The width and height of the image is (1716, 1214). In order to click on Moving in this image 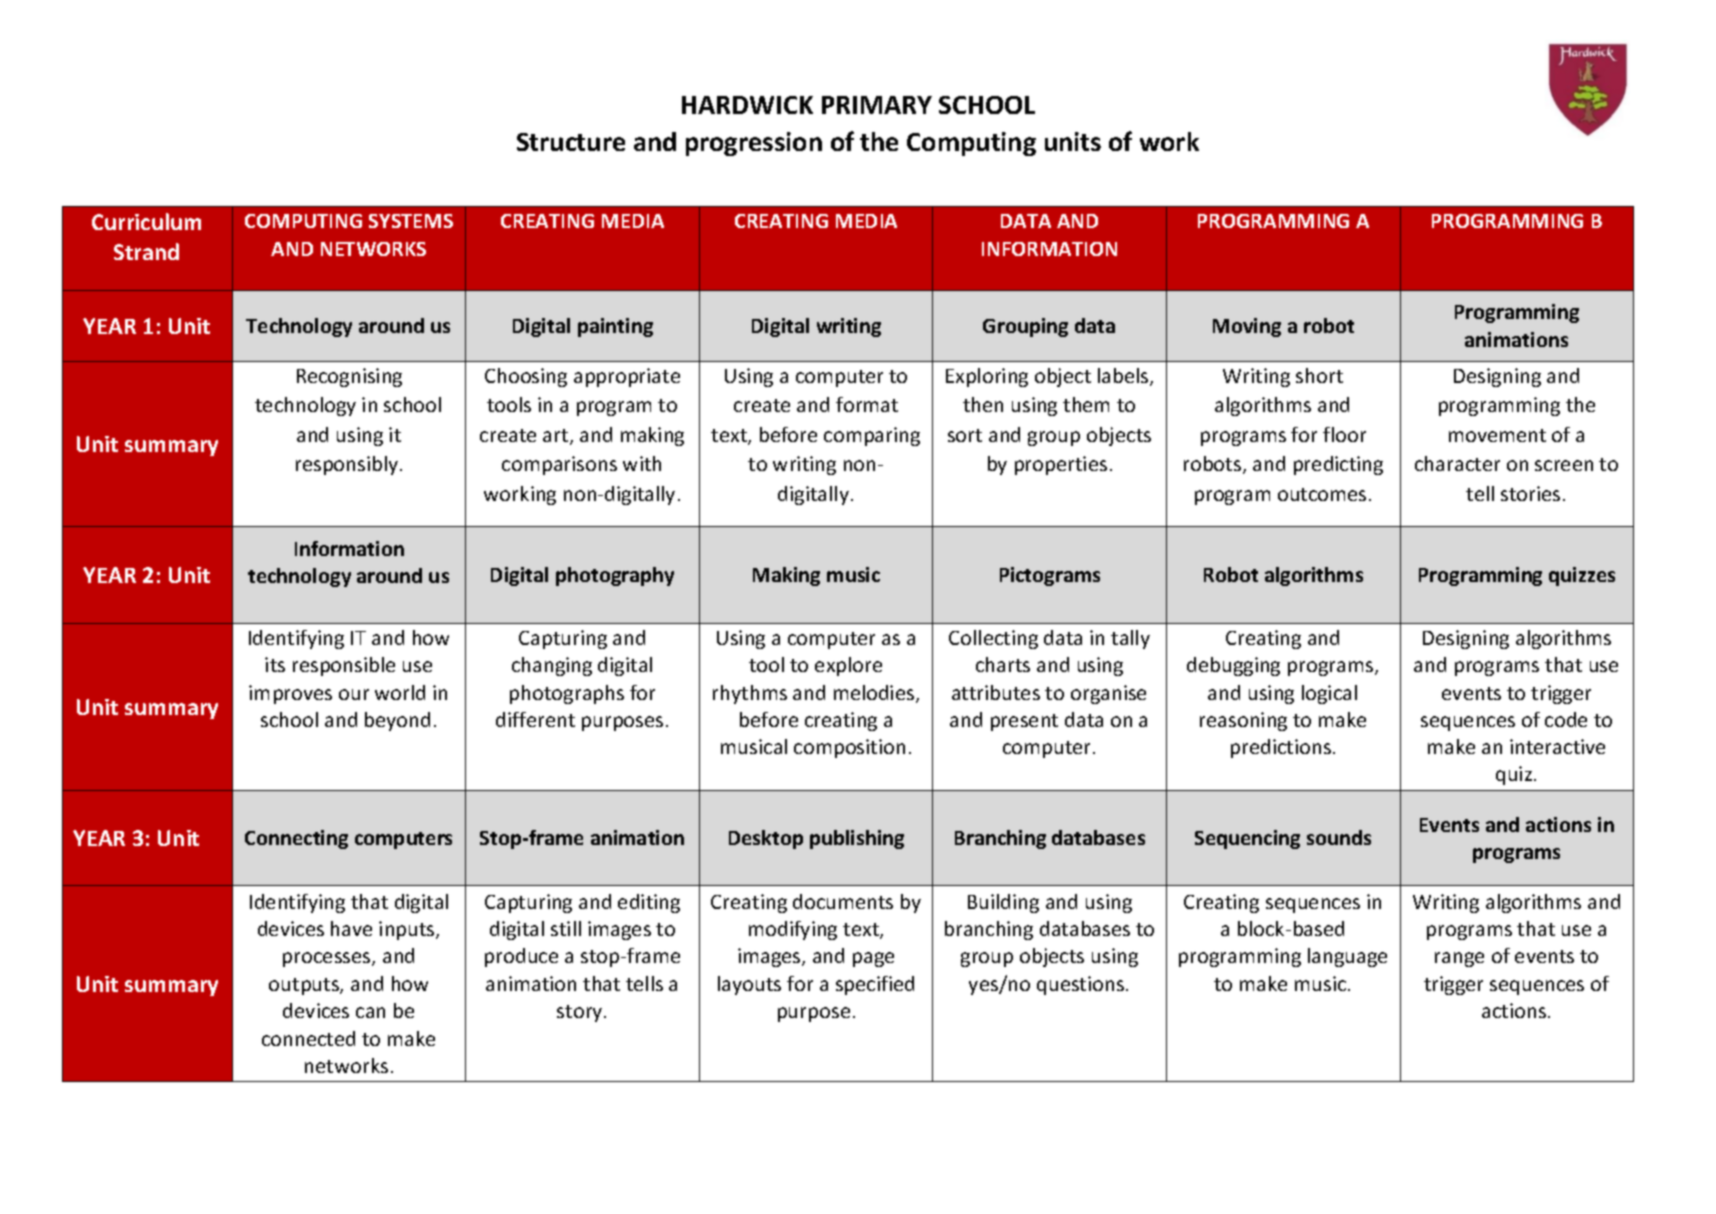, I will do `click(1247, 327)`.
